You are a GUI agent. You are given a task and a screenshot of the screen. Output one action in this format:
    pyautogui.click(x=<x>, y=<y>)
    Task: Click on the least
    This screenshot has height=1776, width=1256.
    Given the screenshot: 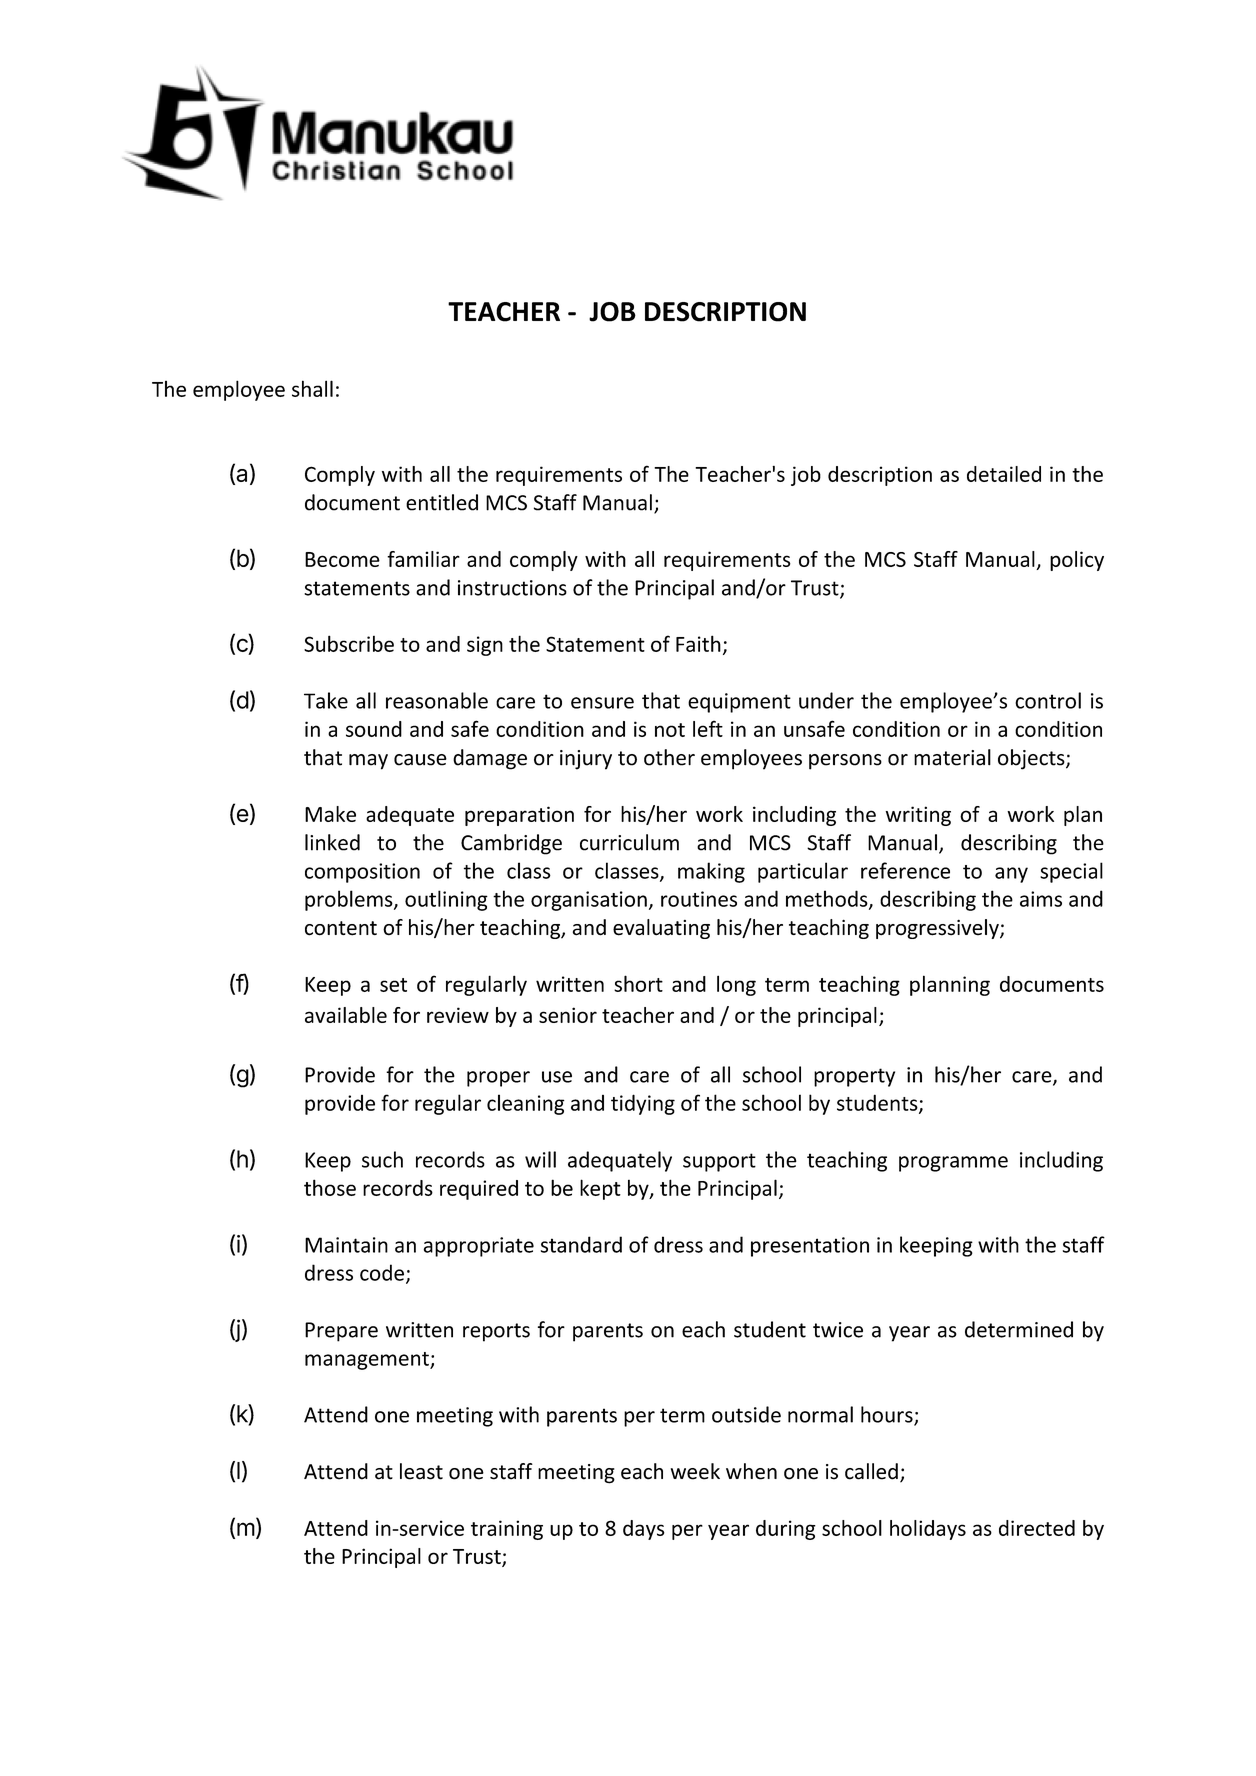 What is the action you would take?
    pyautogui.click(x=421, y=1471)
